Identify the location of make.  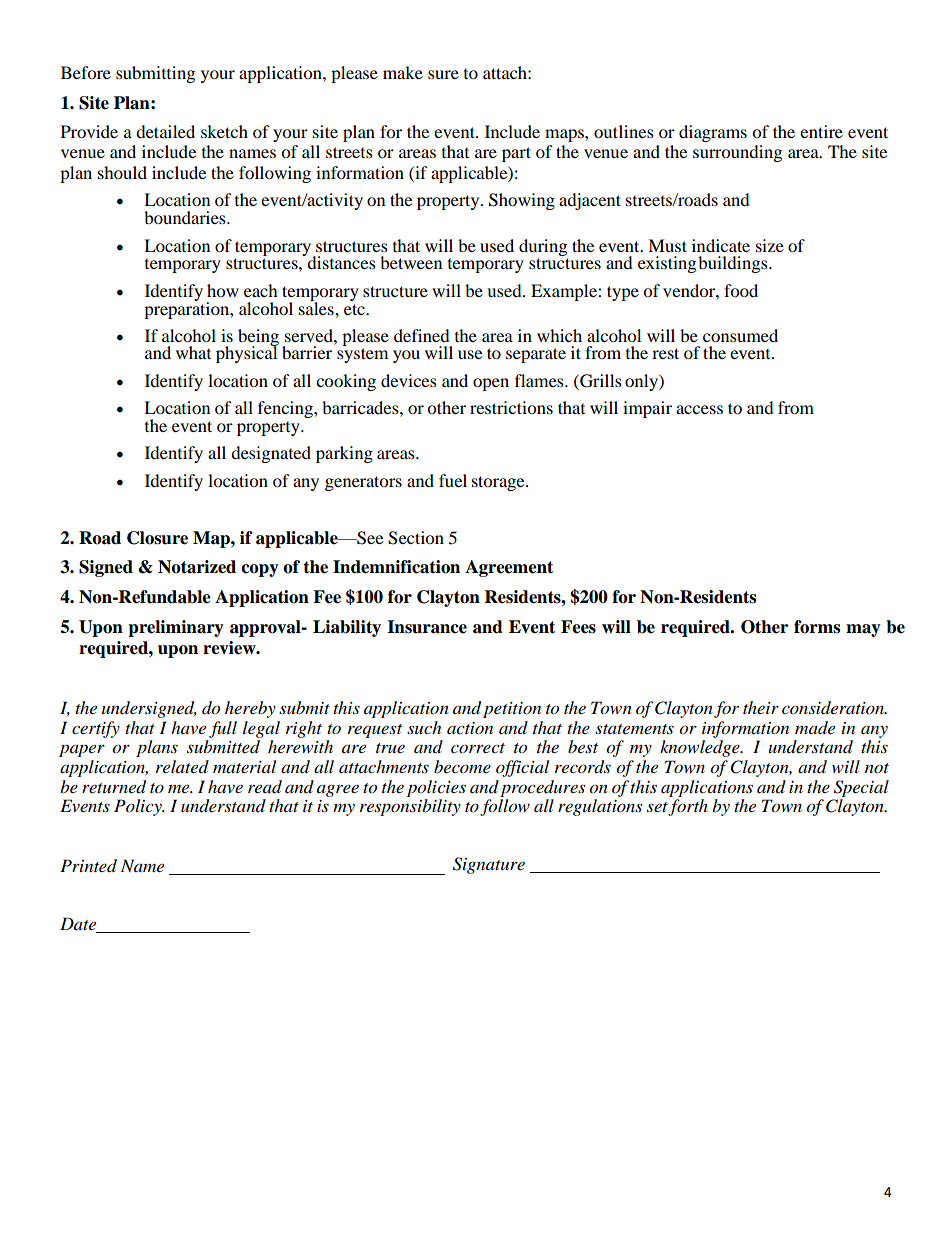
(403, 72).
